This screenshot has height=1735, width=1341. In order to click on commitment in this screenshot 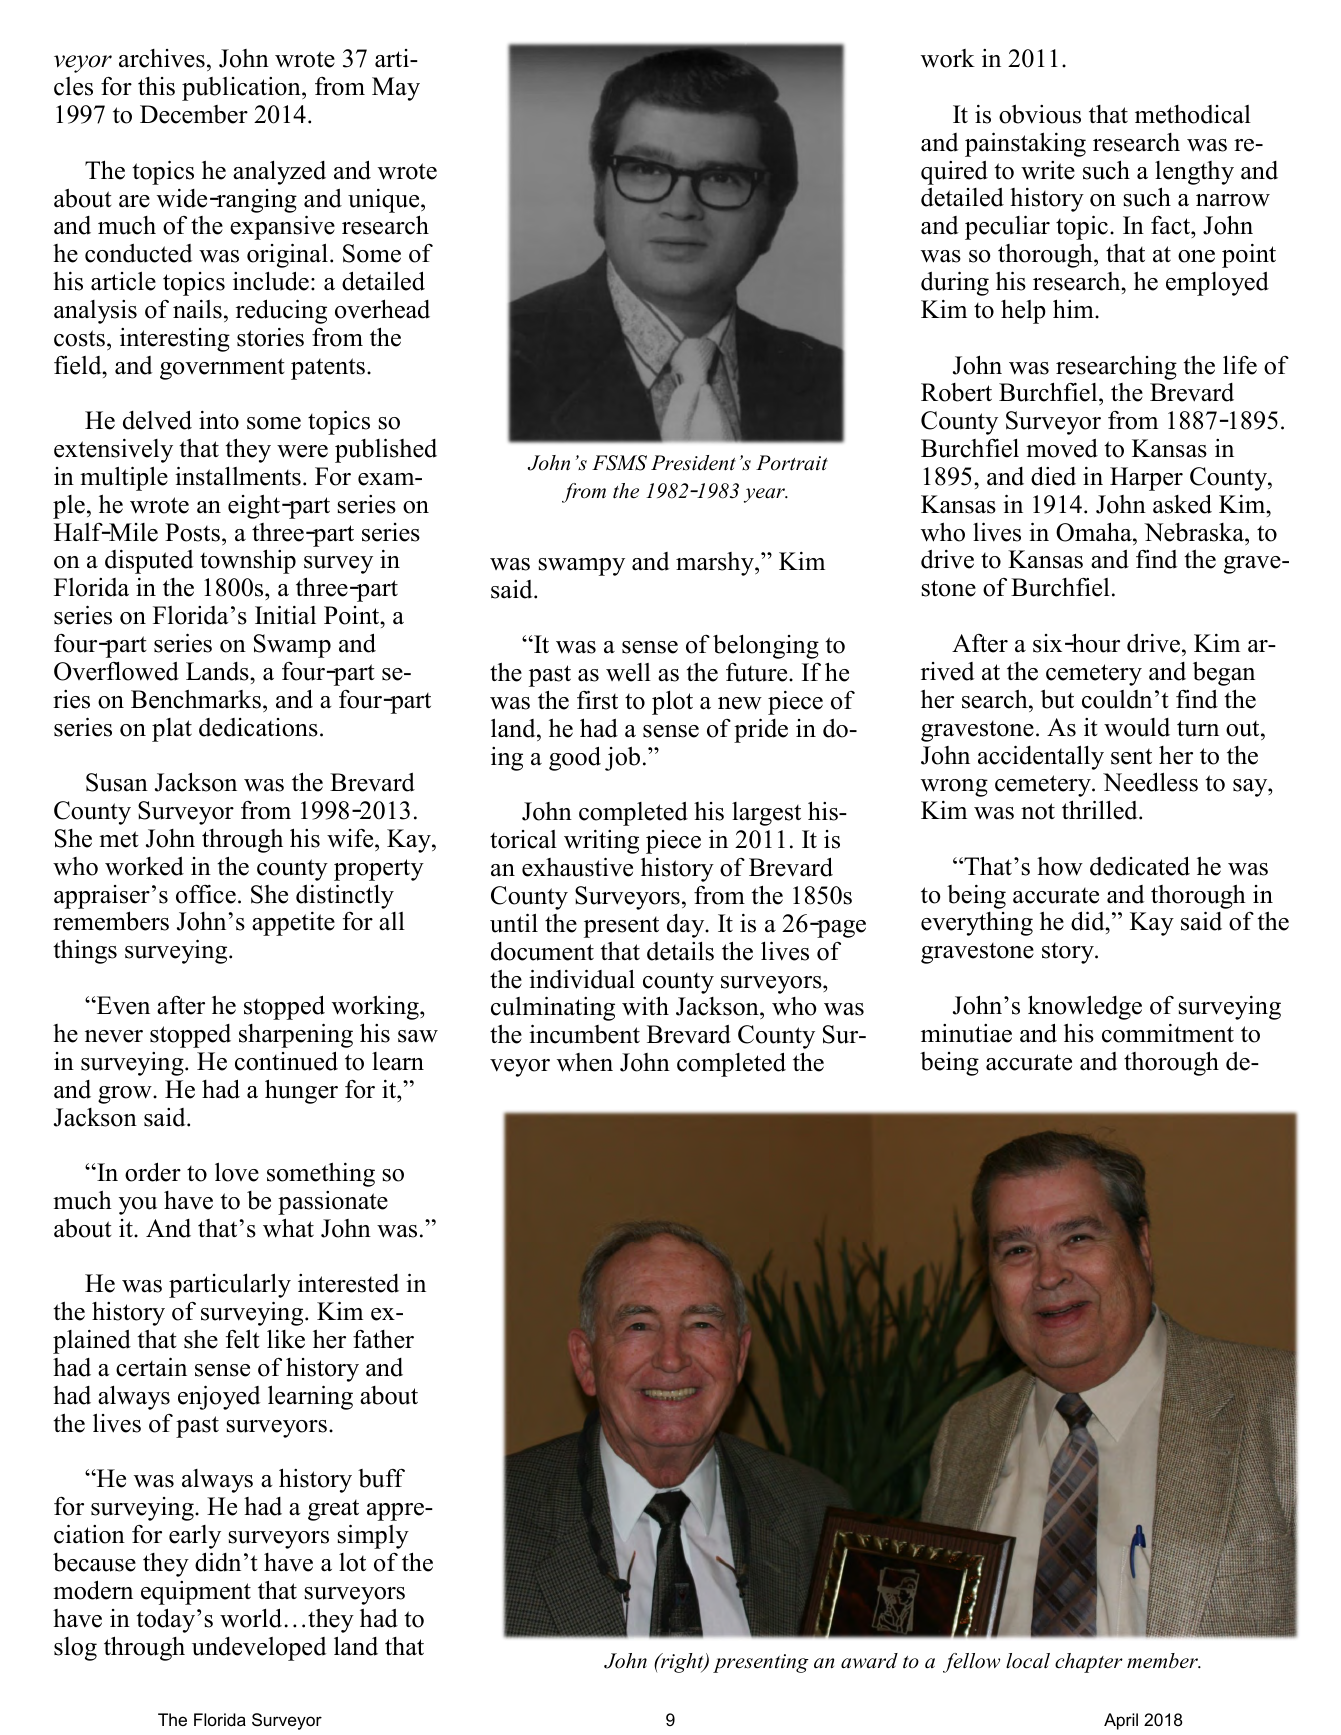, I will do `click(1168, 1033)`.
